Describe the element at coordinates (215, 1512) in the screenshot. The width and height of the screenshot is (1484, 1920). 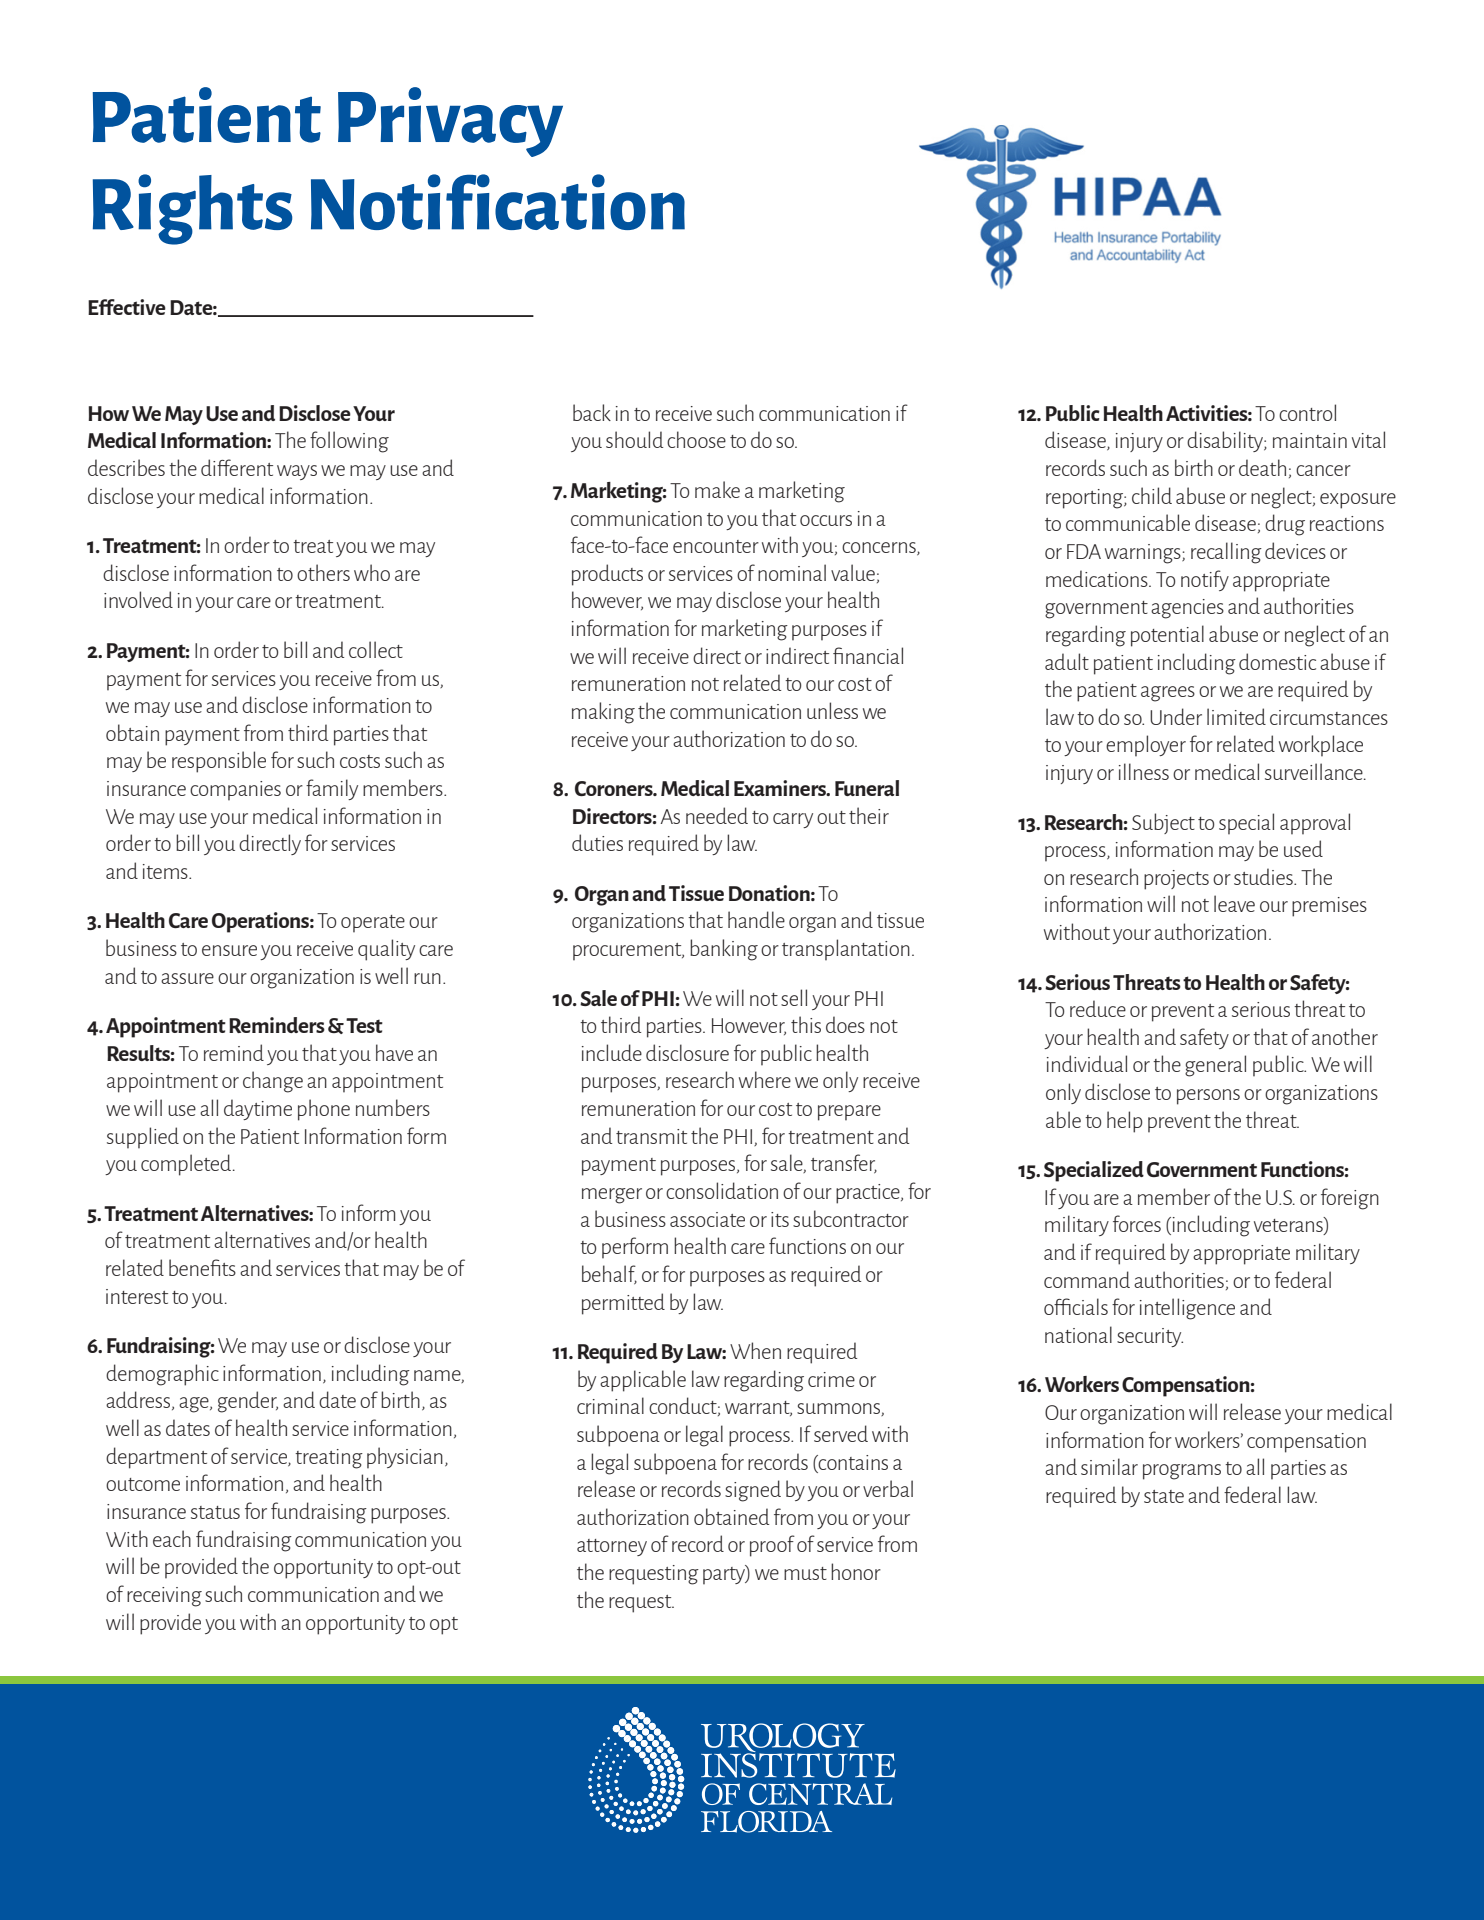
I see `status` at that location.
